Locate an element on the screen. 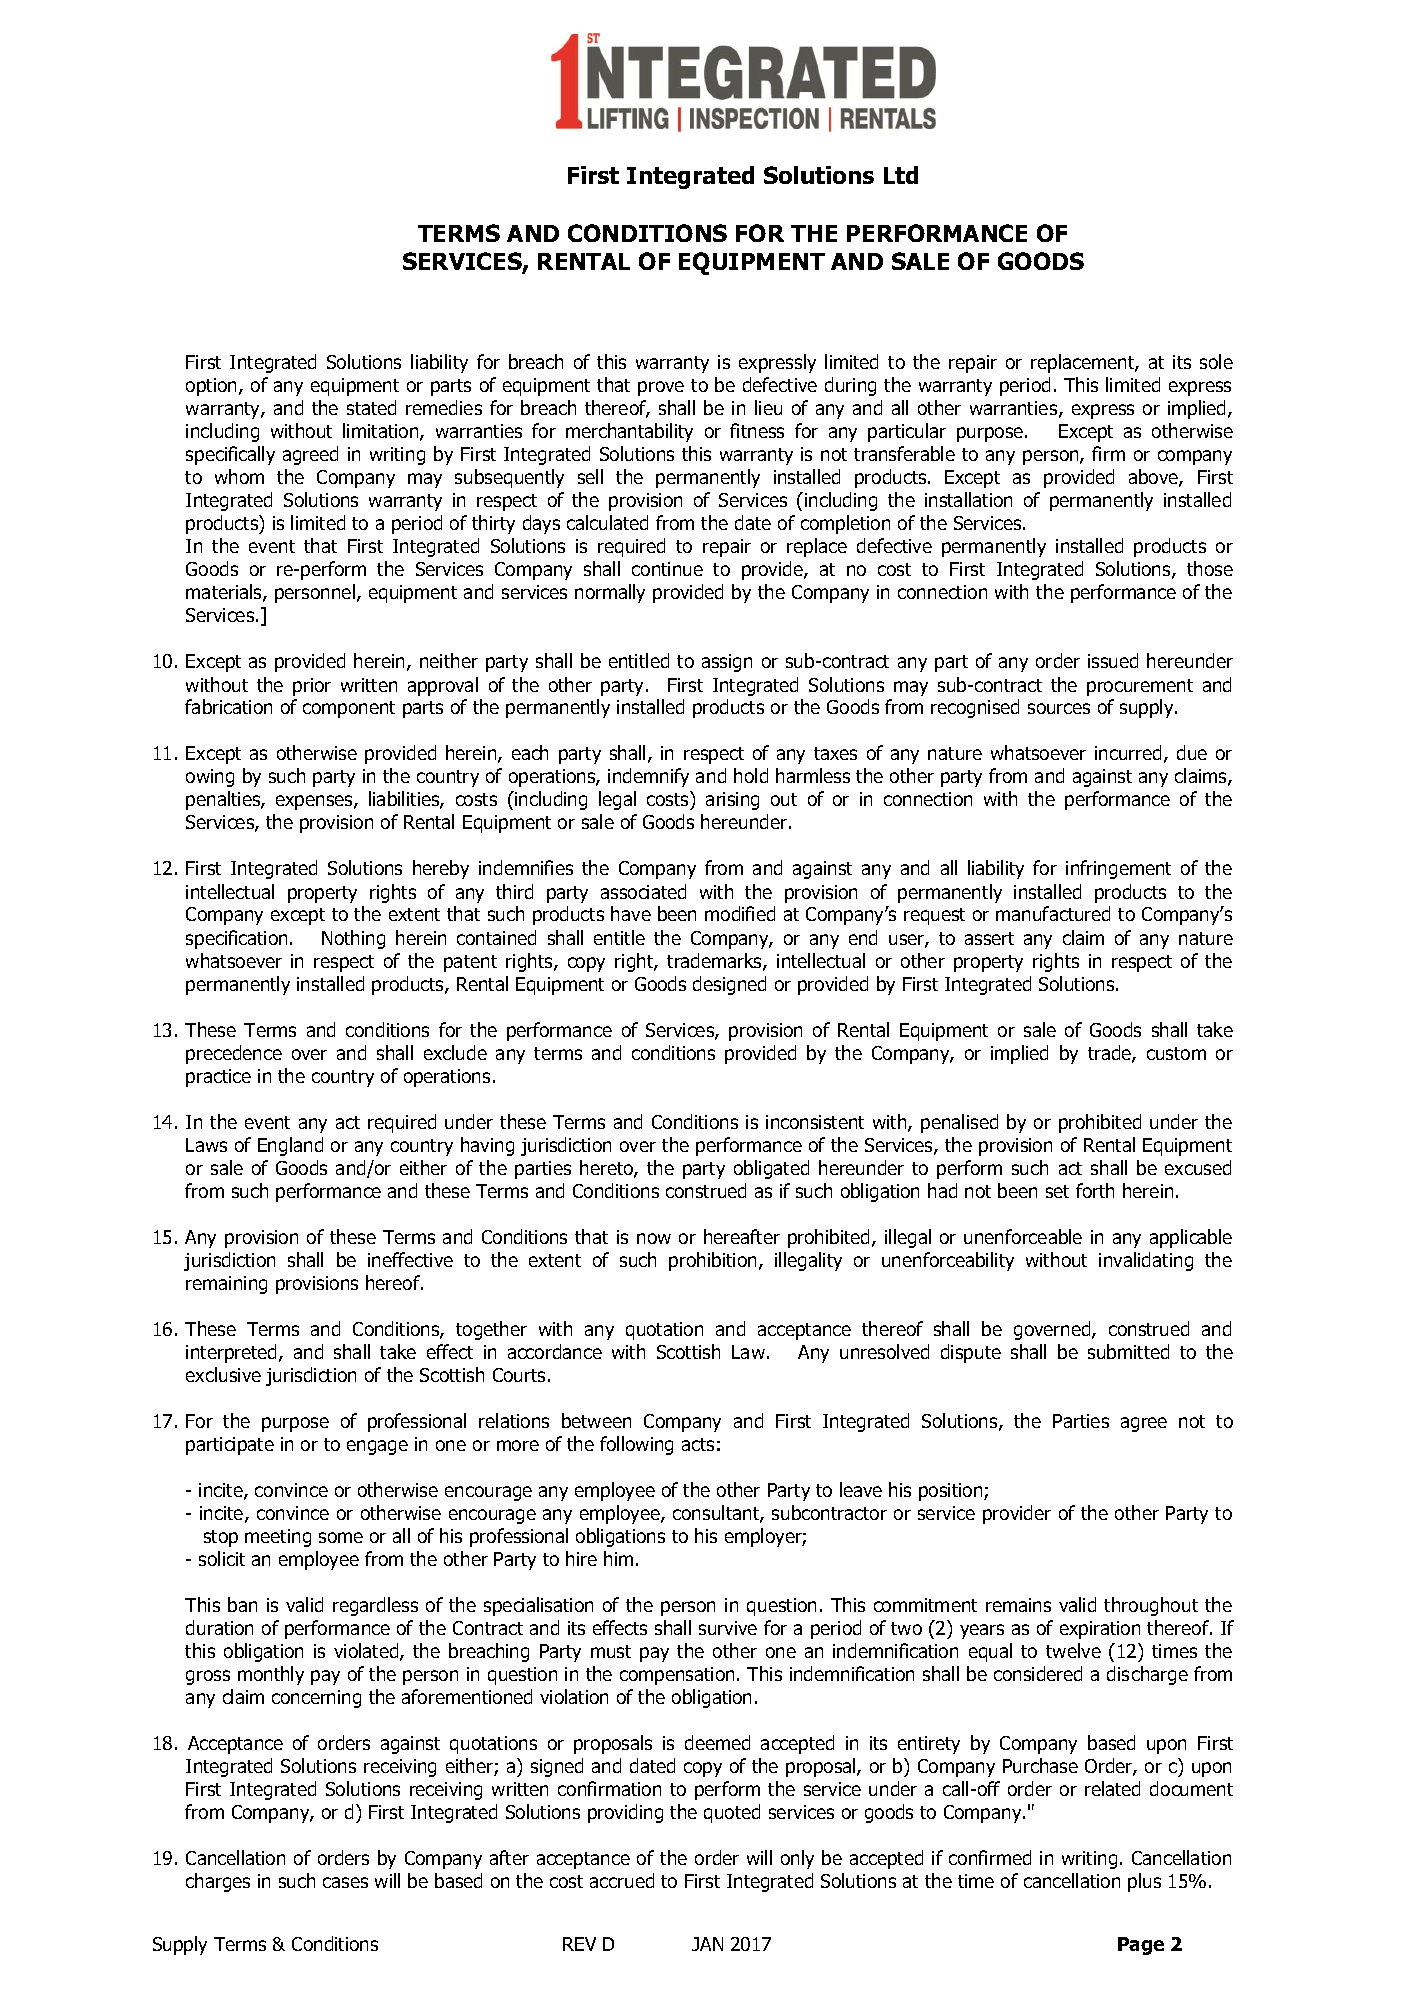 This screenshot has height=2007, width=1419. custom is located at coordinates (1176, 1053).
